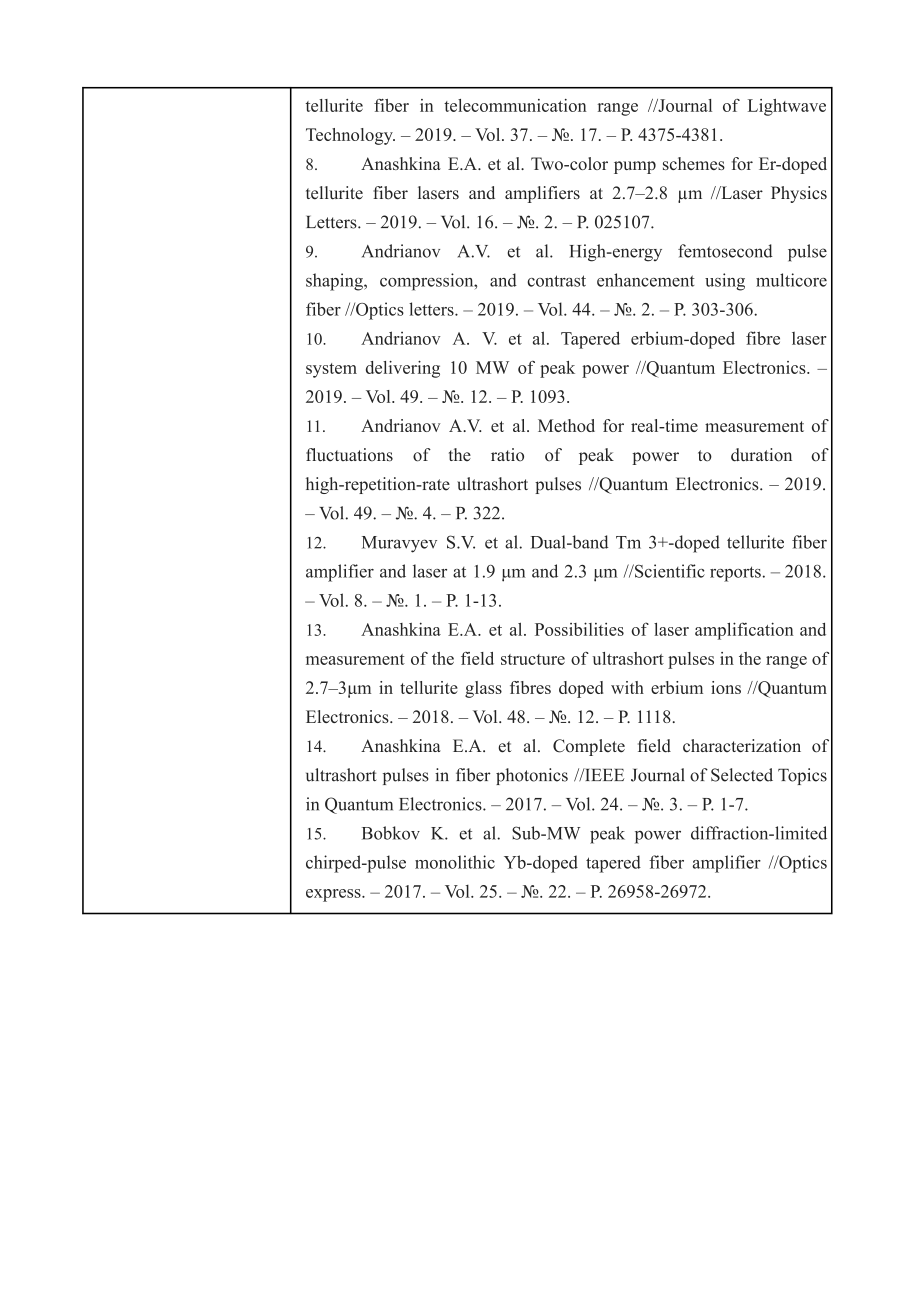 The width and height of the screenshot is (924, 1307). What do you see at coordinates (403, 369) in the screenshot?
I see `delivering` at bounding box center [403, 369].
